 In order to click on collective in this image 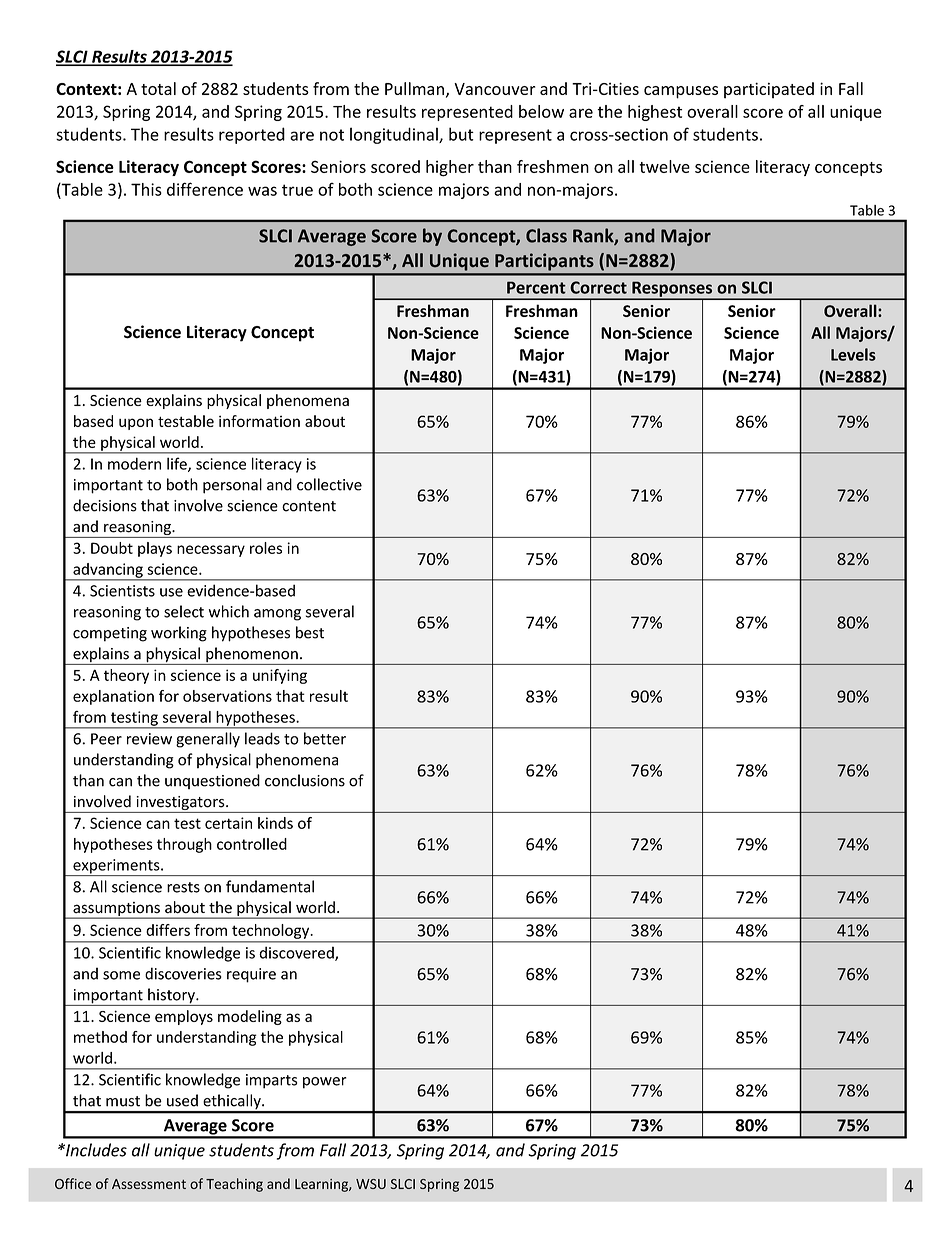, I will do `click(329, 484)`.
